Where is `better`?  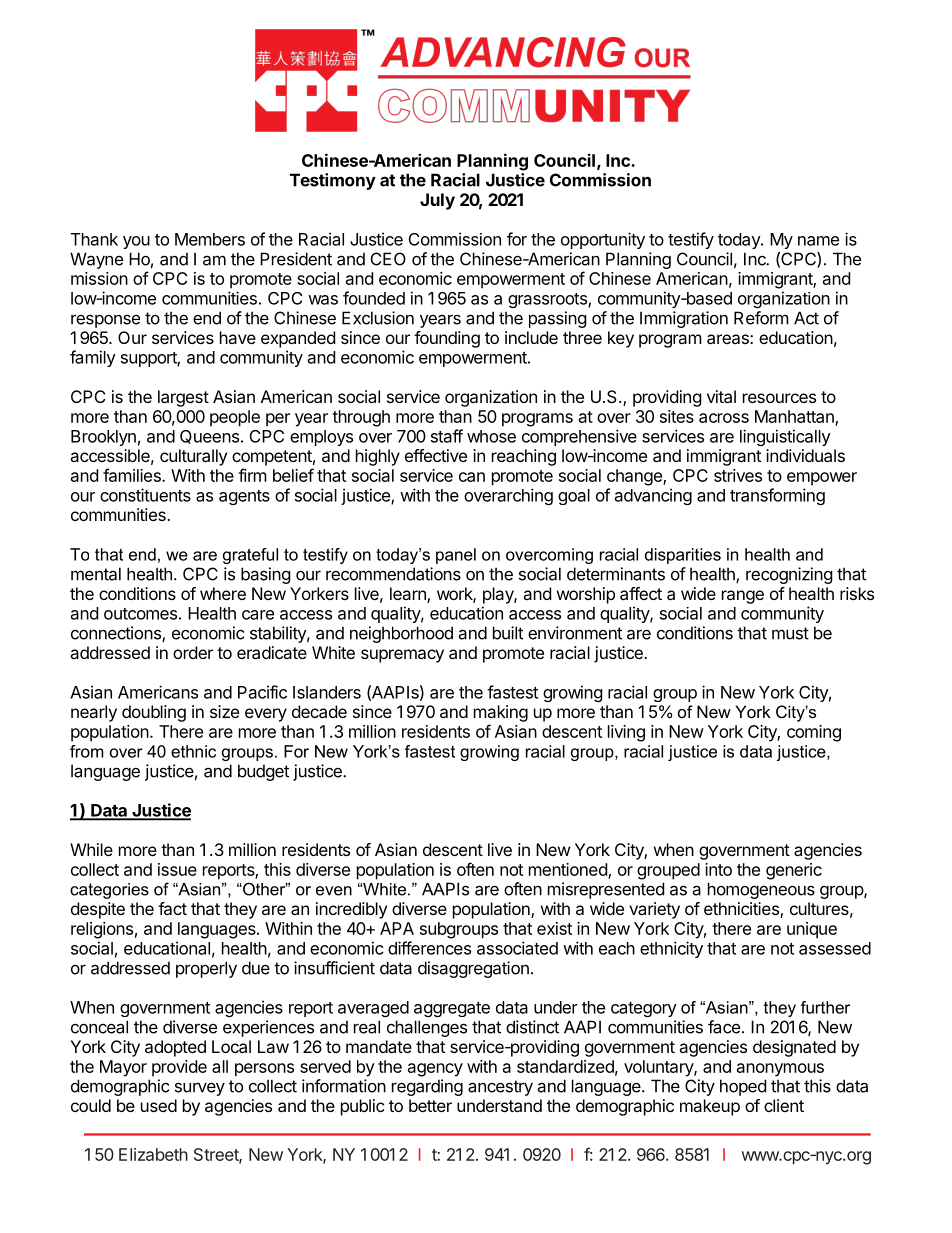 better is located at coordinates (430, 1105).
